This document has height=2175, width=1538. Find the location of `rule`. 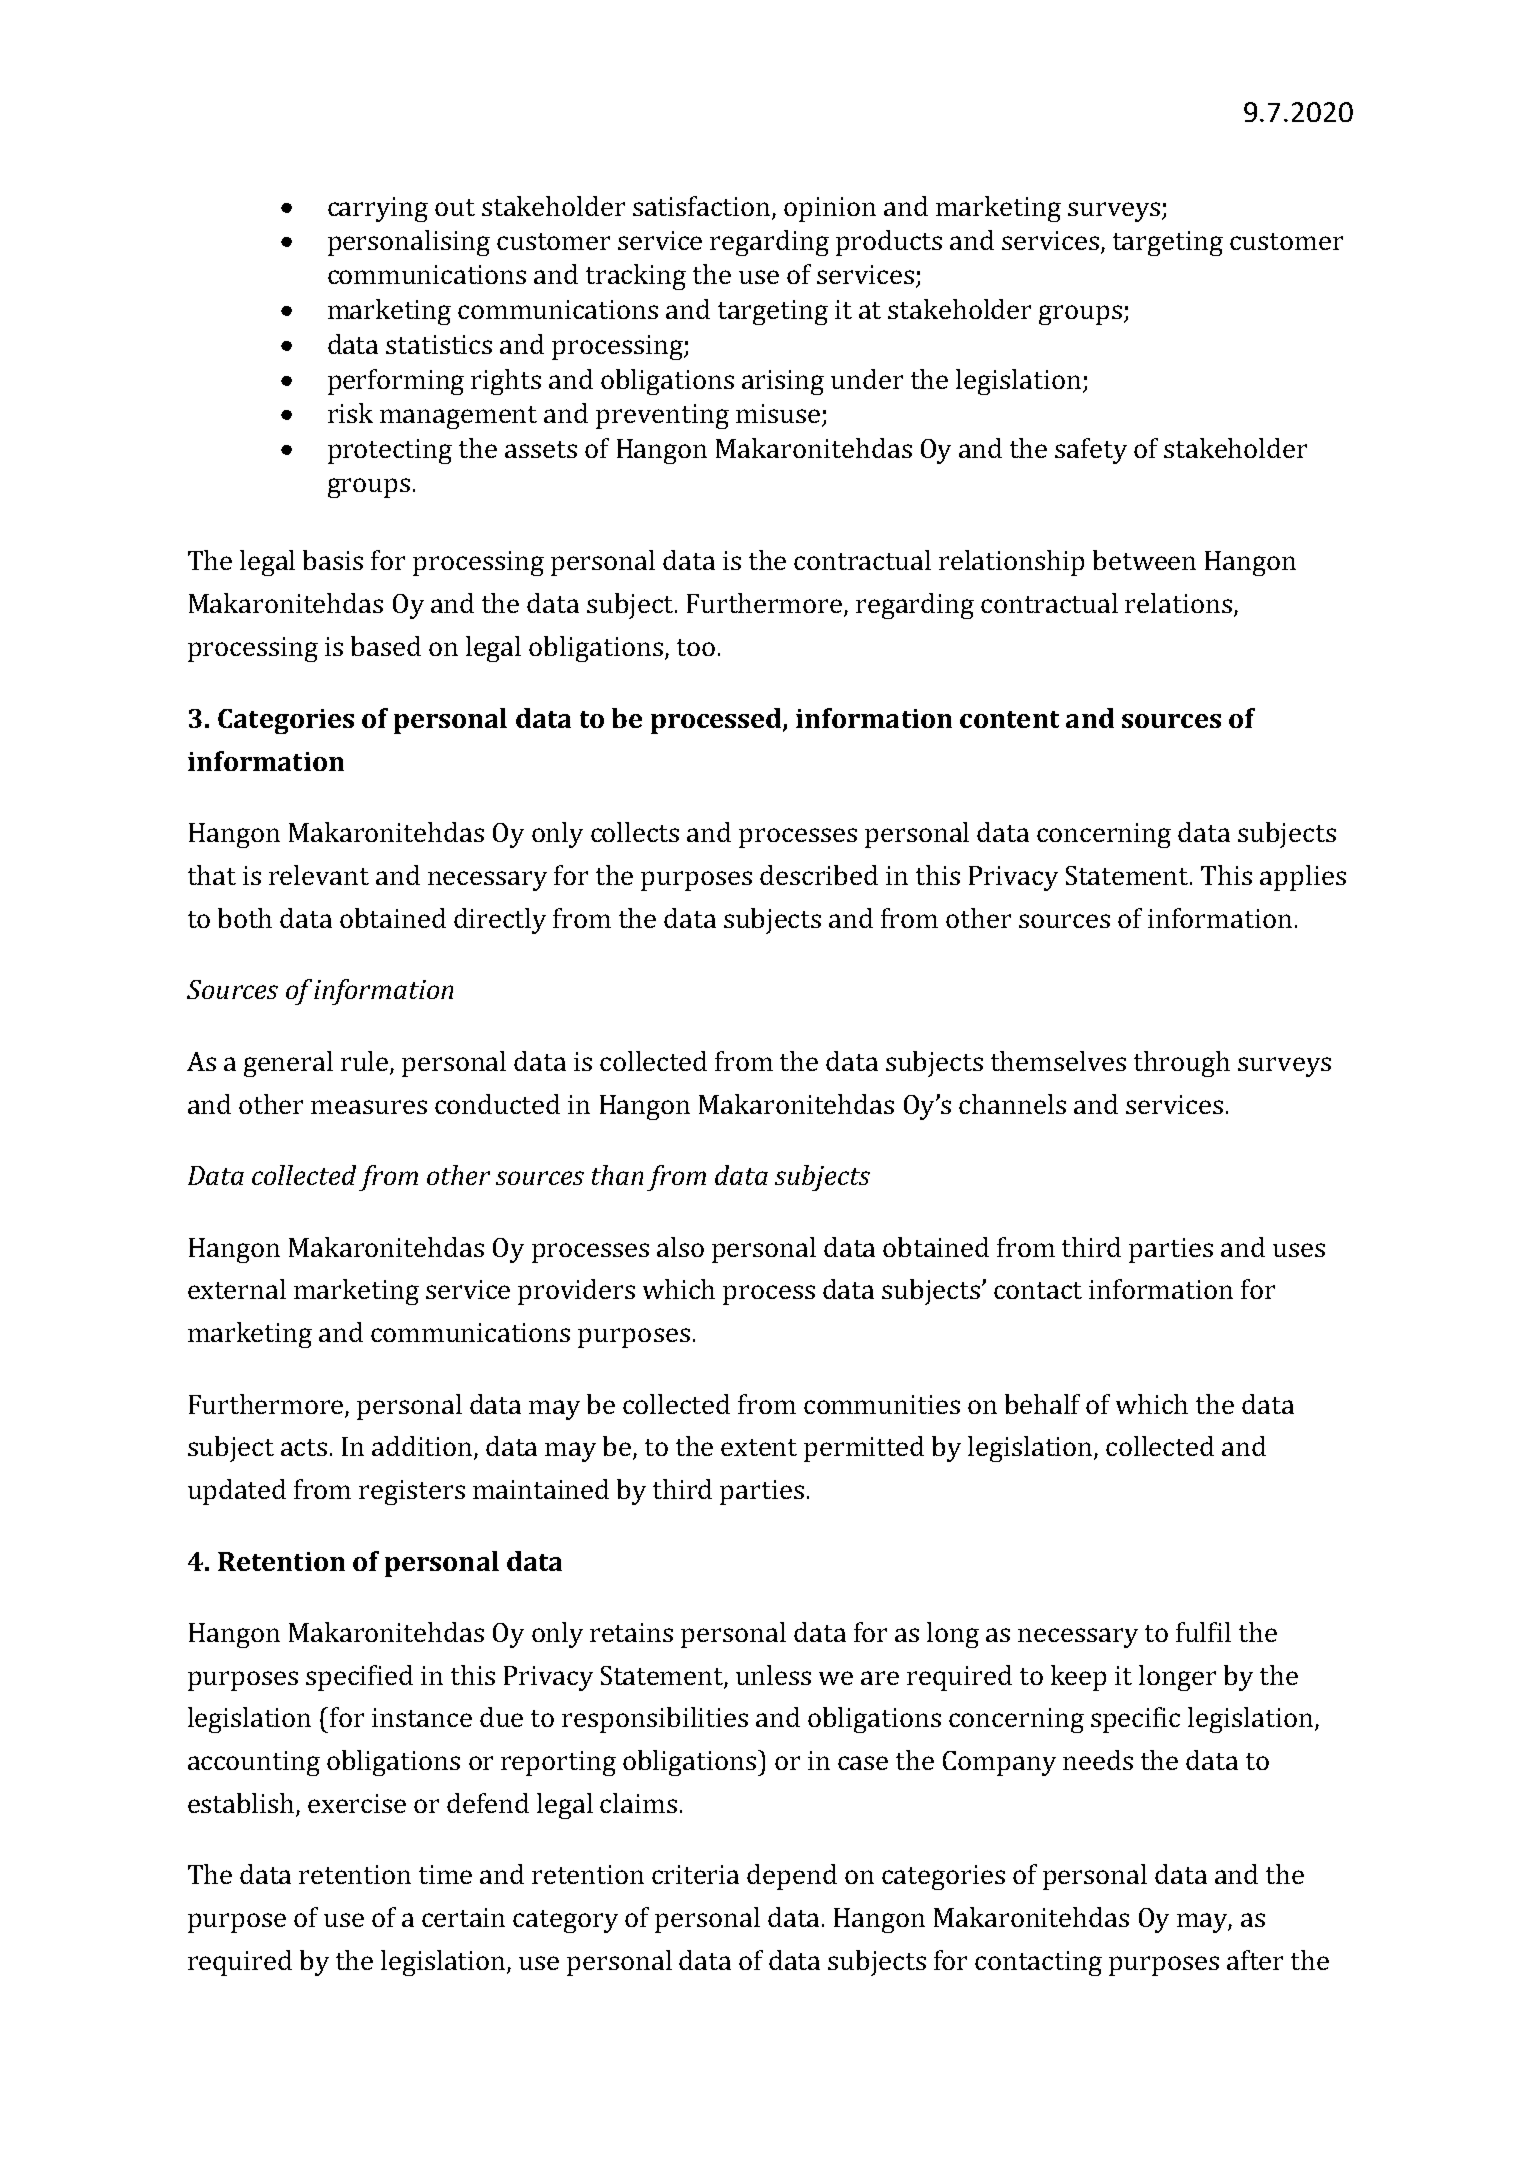

rule is located at coordinates (364, 1061).
